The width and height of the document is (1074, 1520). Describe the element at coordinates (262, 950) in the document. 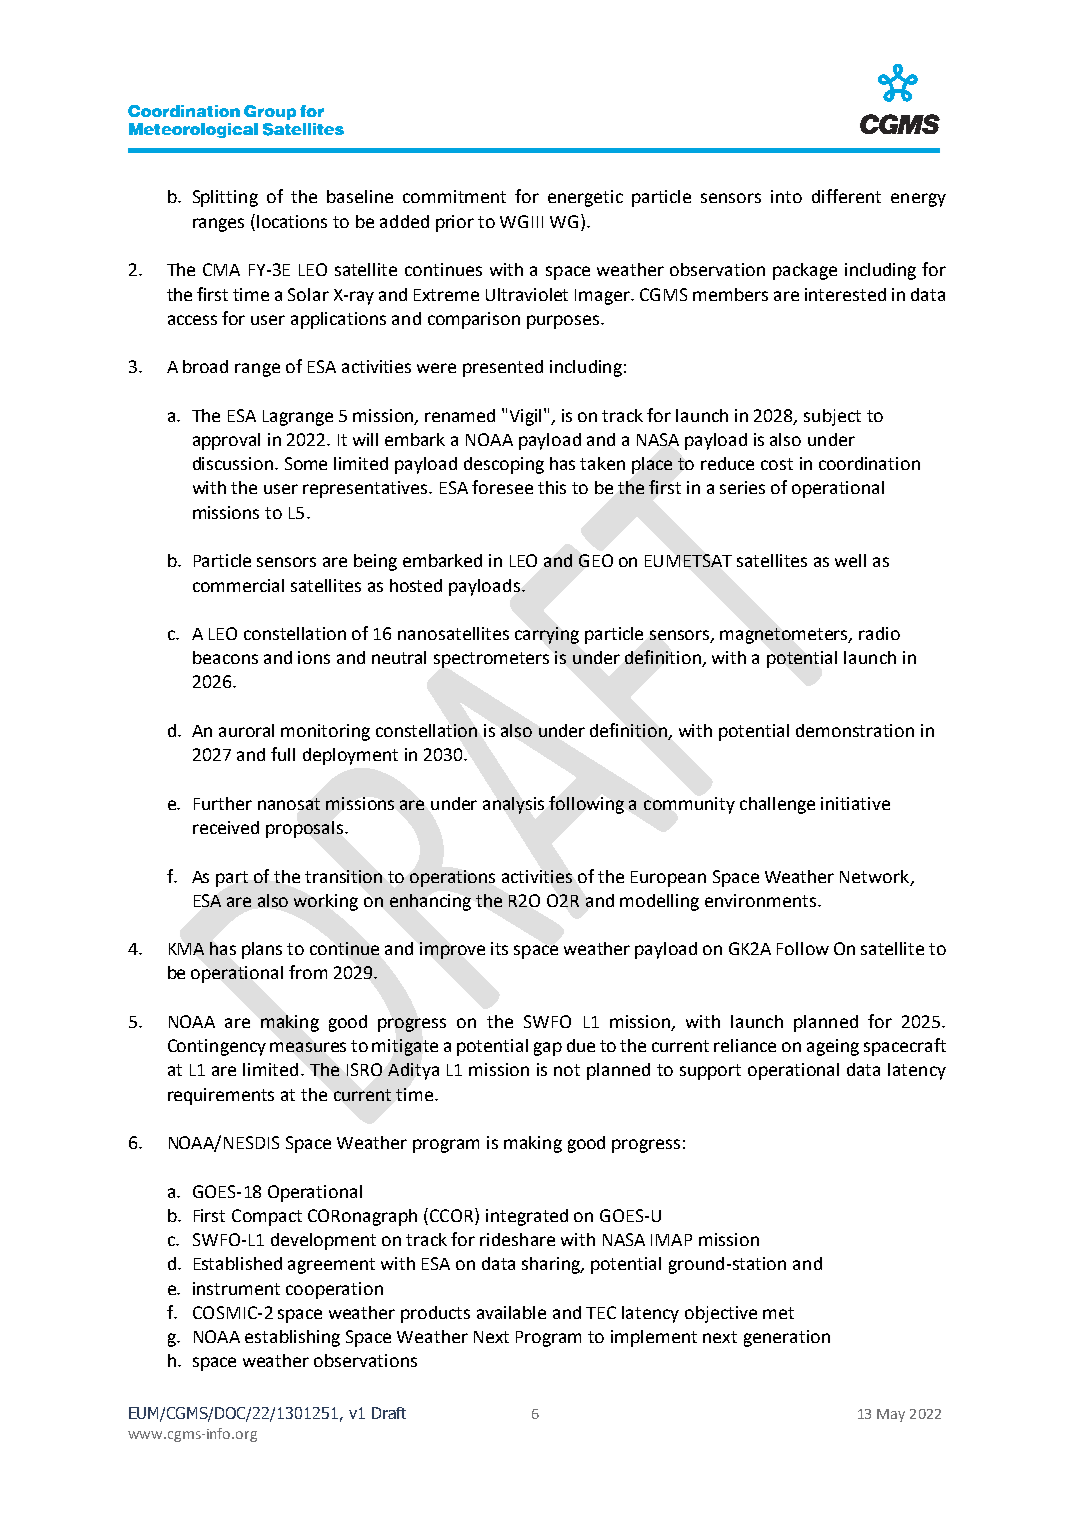

I see `plans` at that location.
